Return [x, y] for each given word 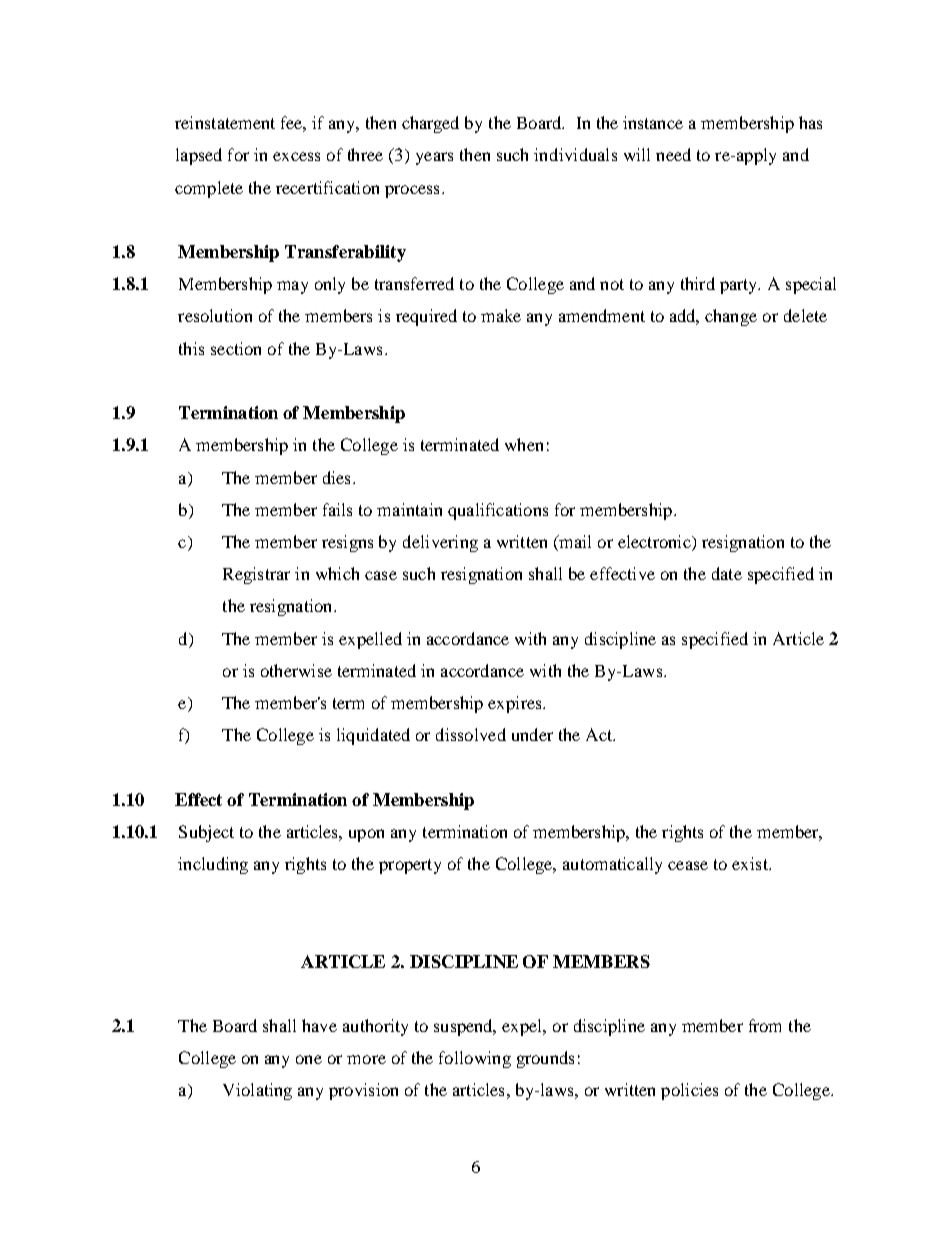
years [434, 158]
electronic [655, 543]
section [236, 348]
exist [751, 863]
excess [296, 156]
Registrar [256, 575]
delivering [440, 543]
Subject [206, 833]
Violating [257, 1091]
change [731, 317]
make [501, 315]
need [673, 154]
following [475, 1059]
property [410, 866]
